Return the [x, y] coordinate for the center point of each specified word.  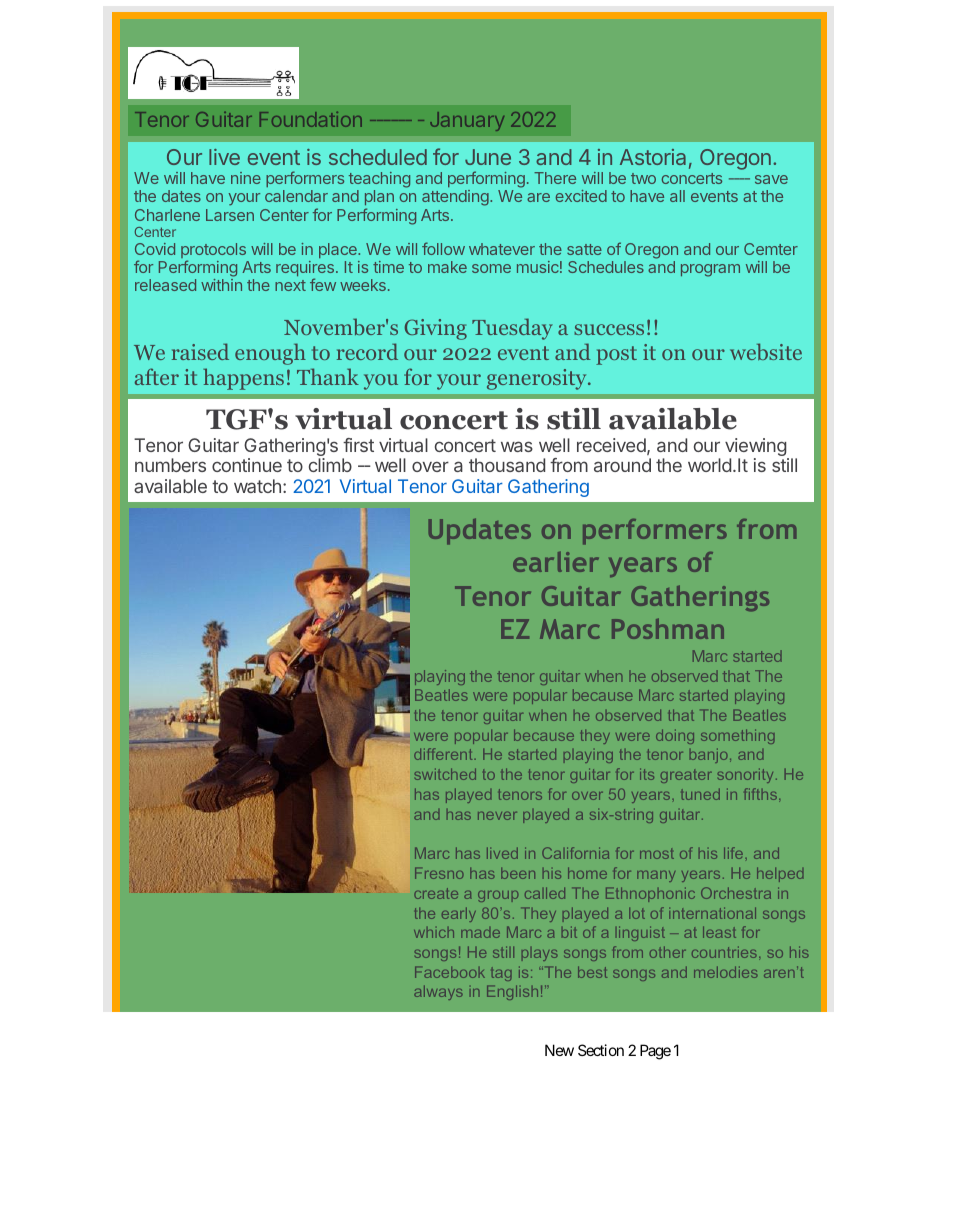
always [438, 992]
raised [200, 351]
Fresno [439, 873]
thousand [507, 465]
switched [445, 774]
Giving [436, 329]
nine [246, 178]
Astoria [653, 157]
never [497, 816]
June [488, 157]
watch [257, 486]
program [710, 270]
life [735, 853]
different [444, 754]
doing [675, 736]
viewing [756, 448]
